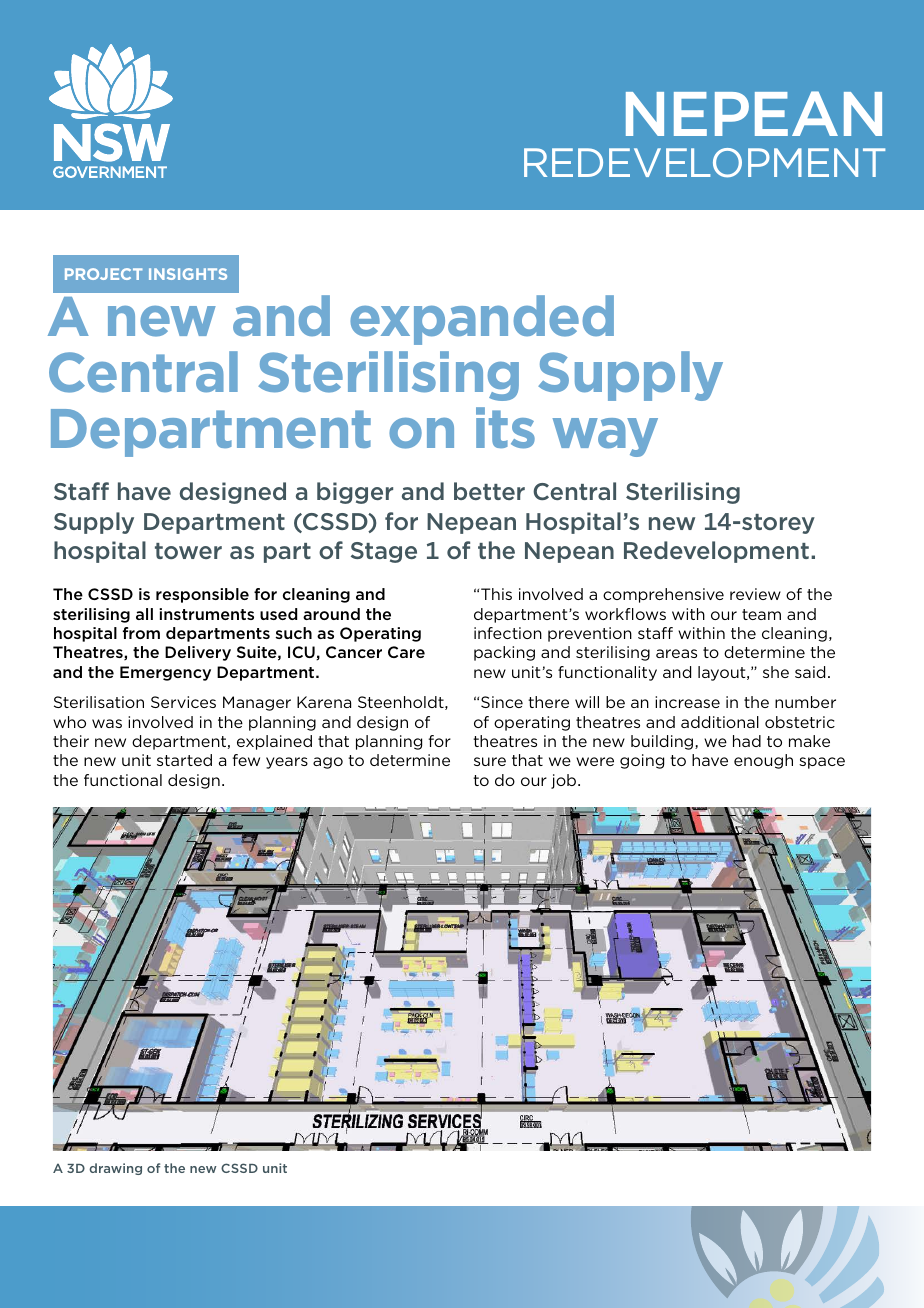  I want to click on started, so click(184, 760).
